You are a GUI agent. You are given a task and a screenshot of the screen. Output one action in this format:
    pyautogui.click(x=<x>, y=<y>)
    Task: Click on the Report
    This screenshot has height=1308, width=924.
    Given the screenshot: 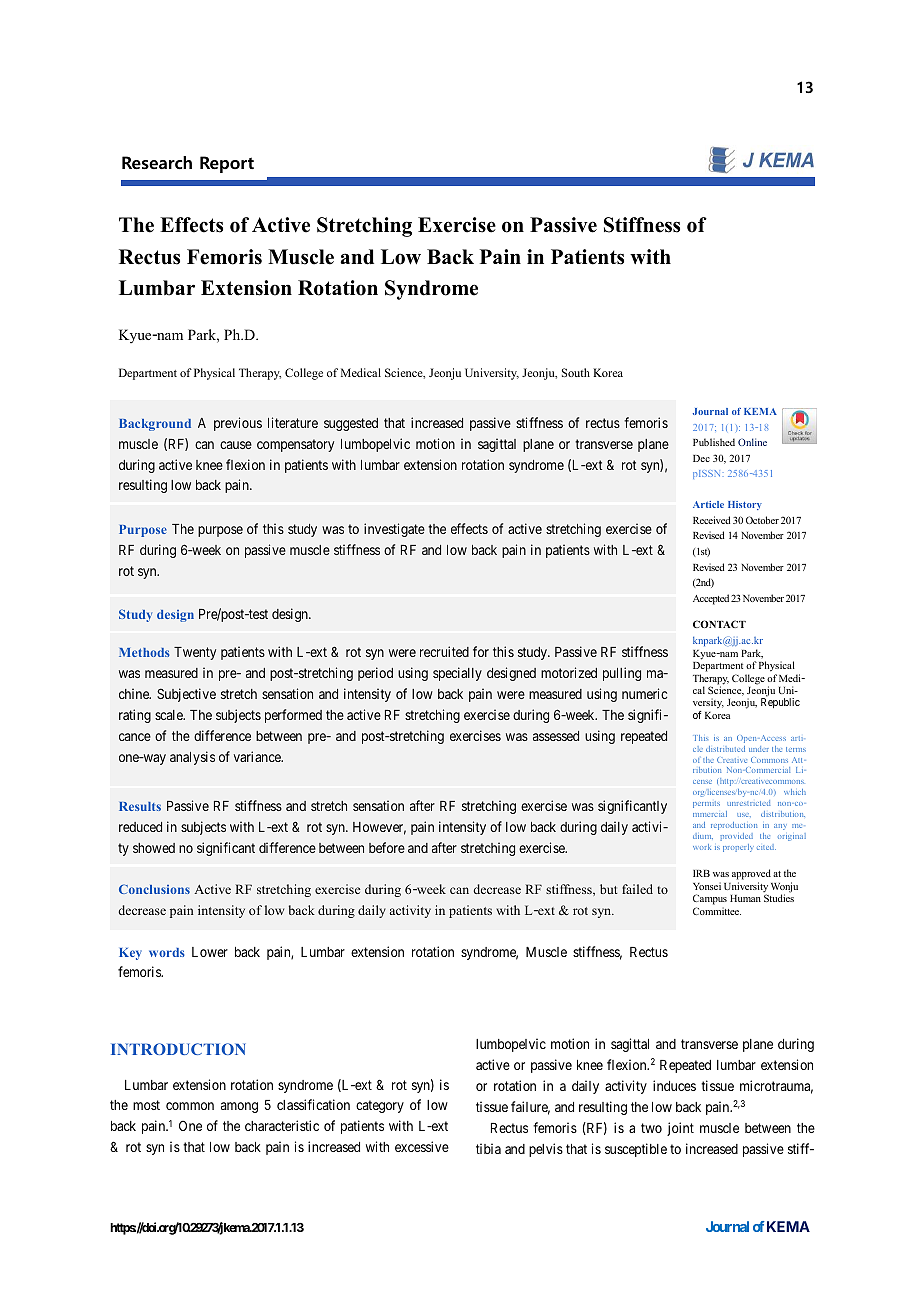 What is the action you would take?
    pyautogui.click(x=227, y=164)
